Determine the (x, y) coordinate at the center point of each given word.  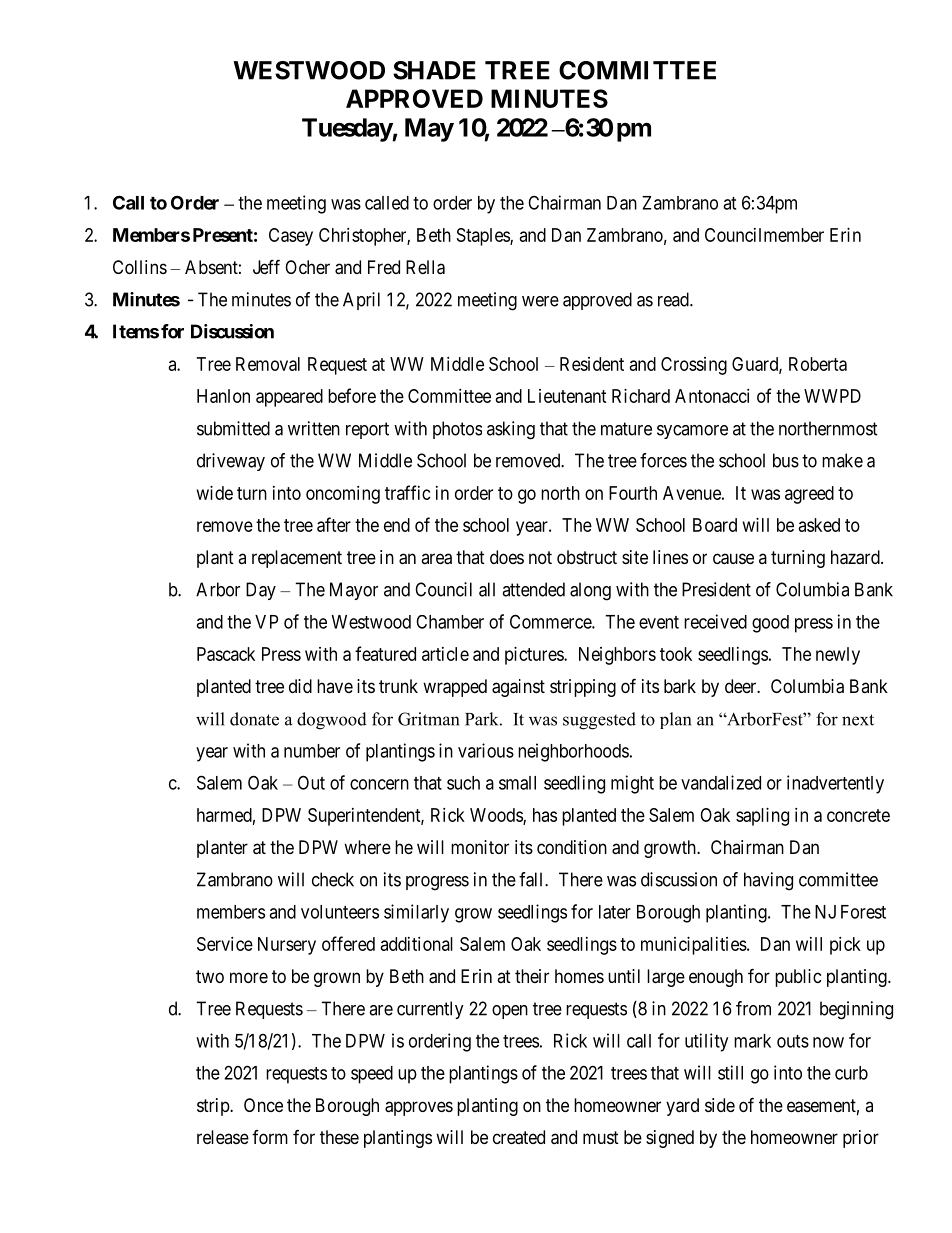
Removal (268, 364)
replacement (297, 559)
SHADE (434, 70)
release (223, 1137)
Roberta (818, 364)
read (674, 299)
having (768, 881)
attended (533, 589)
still (730, 1072)
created (519, 1137)
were (540, 301)
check (333, 879)
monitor (480, 847)
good (770, 624)
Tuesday (347, 130)
